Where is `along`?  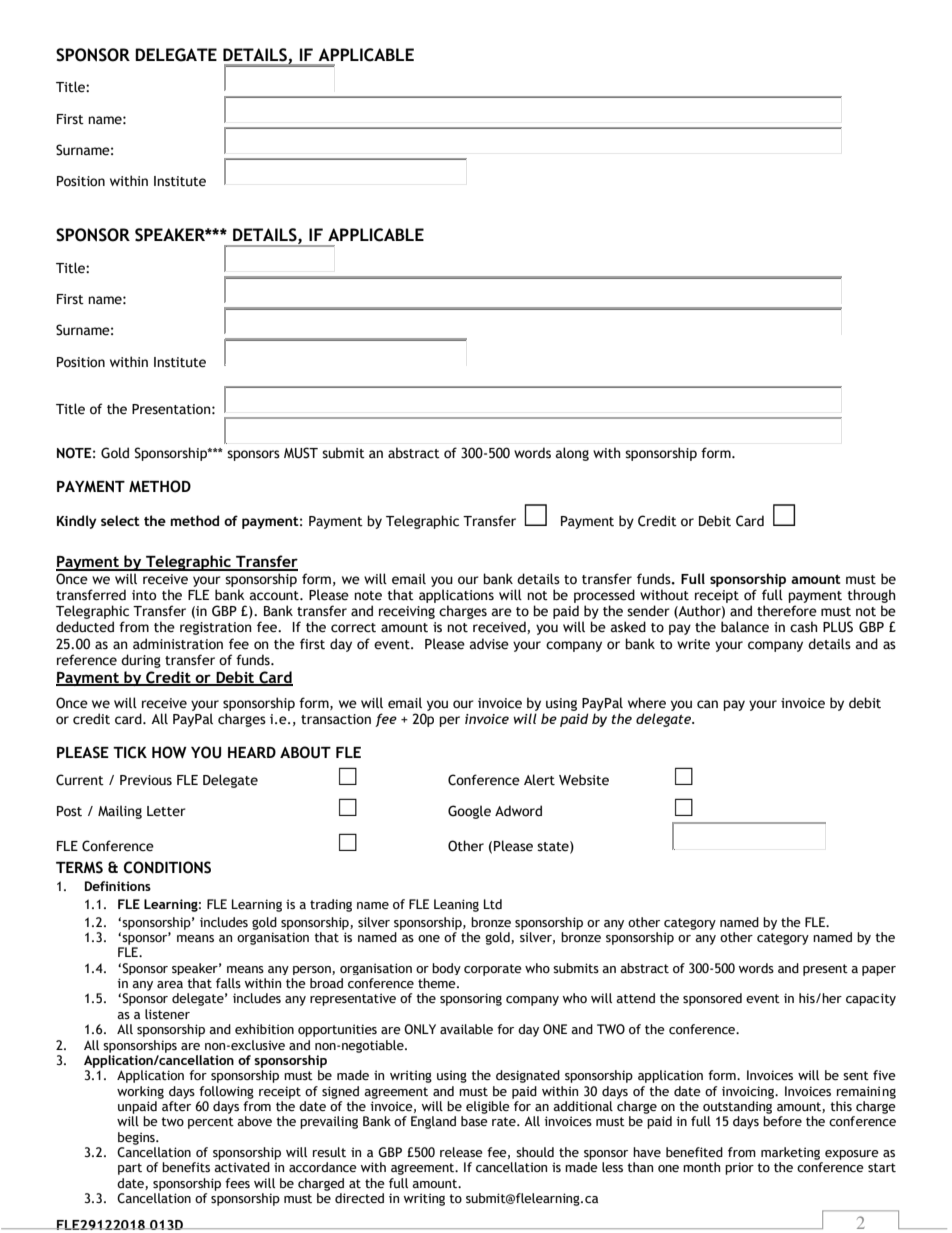
along is located at coordinates (572, 454).
